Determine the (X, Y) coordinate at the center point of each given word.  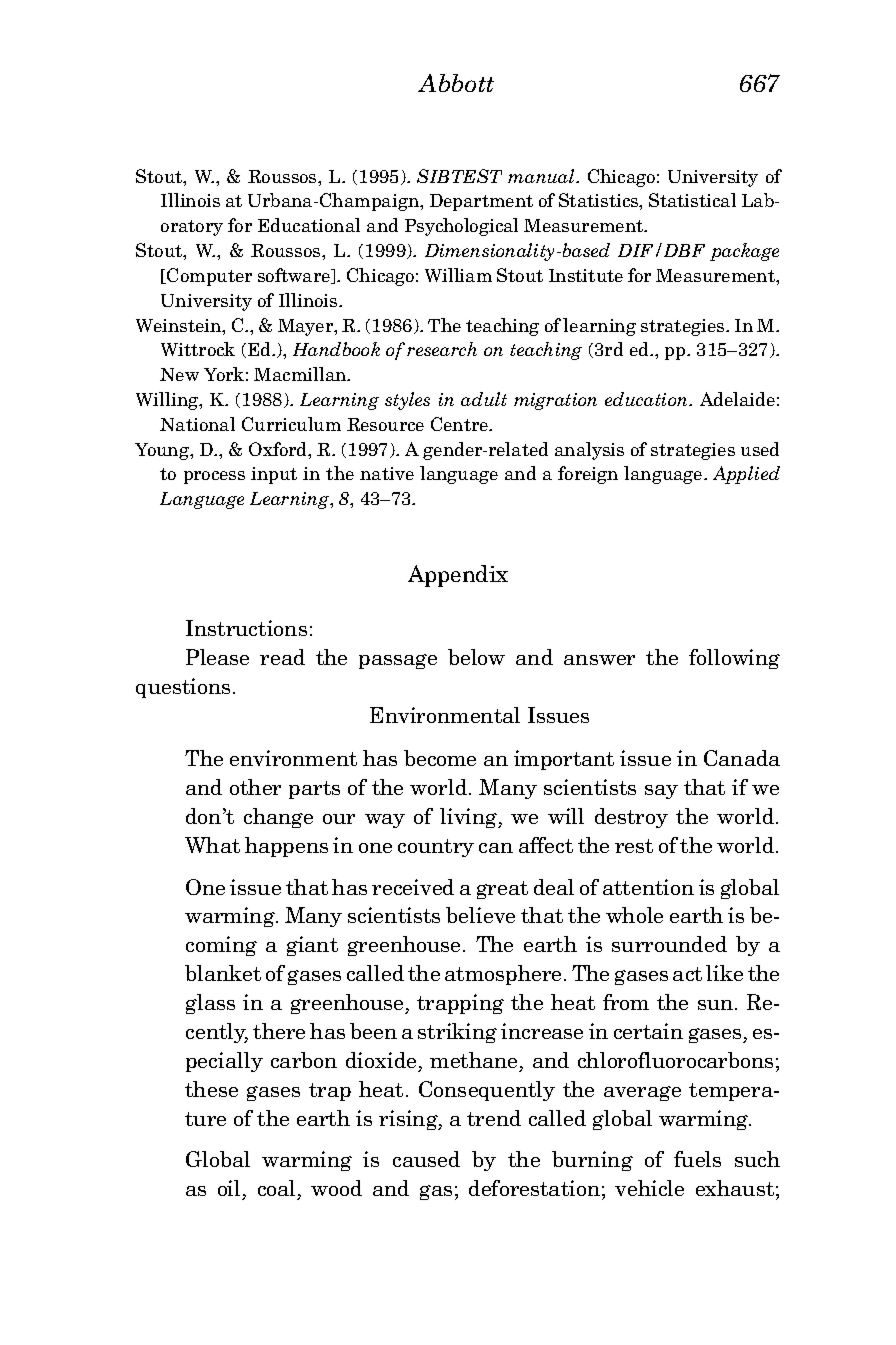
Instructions (246, 628)
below (476, 657)
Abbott (456, 83)
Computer (208, 277)
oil (230, 1190)
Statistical (692, 200)
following (734, 659)
